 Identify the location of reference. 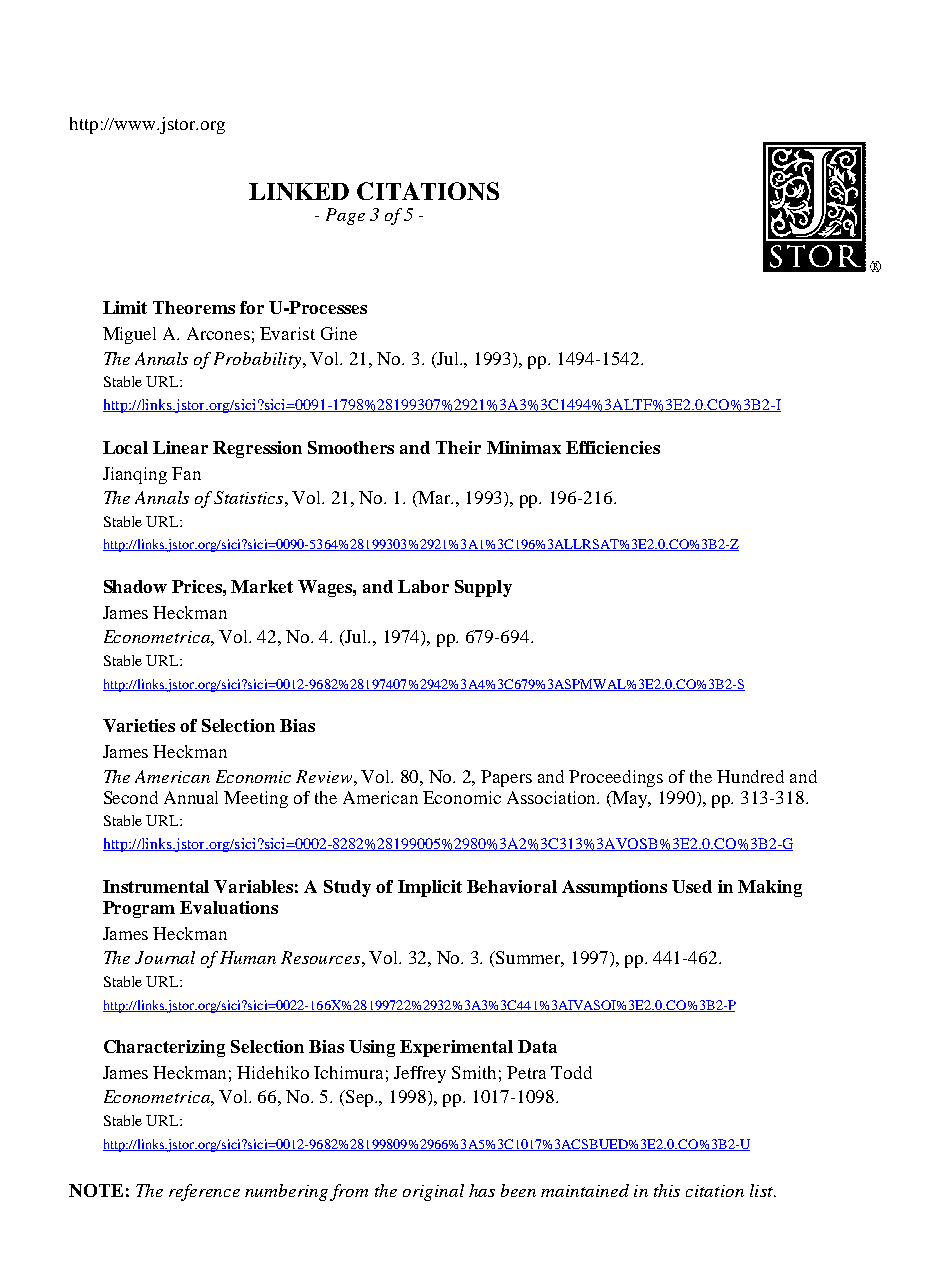
(204, 1192).
